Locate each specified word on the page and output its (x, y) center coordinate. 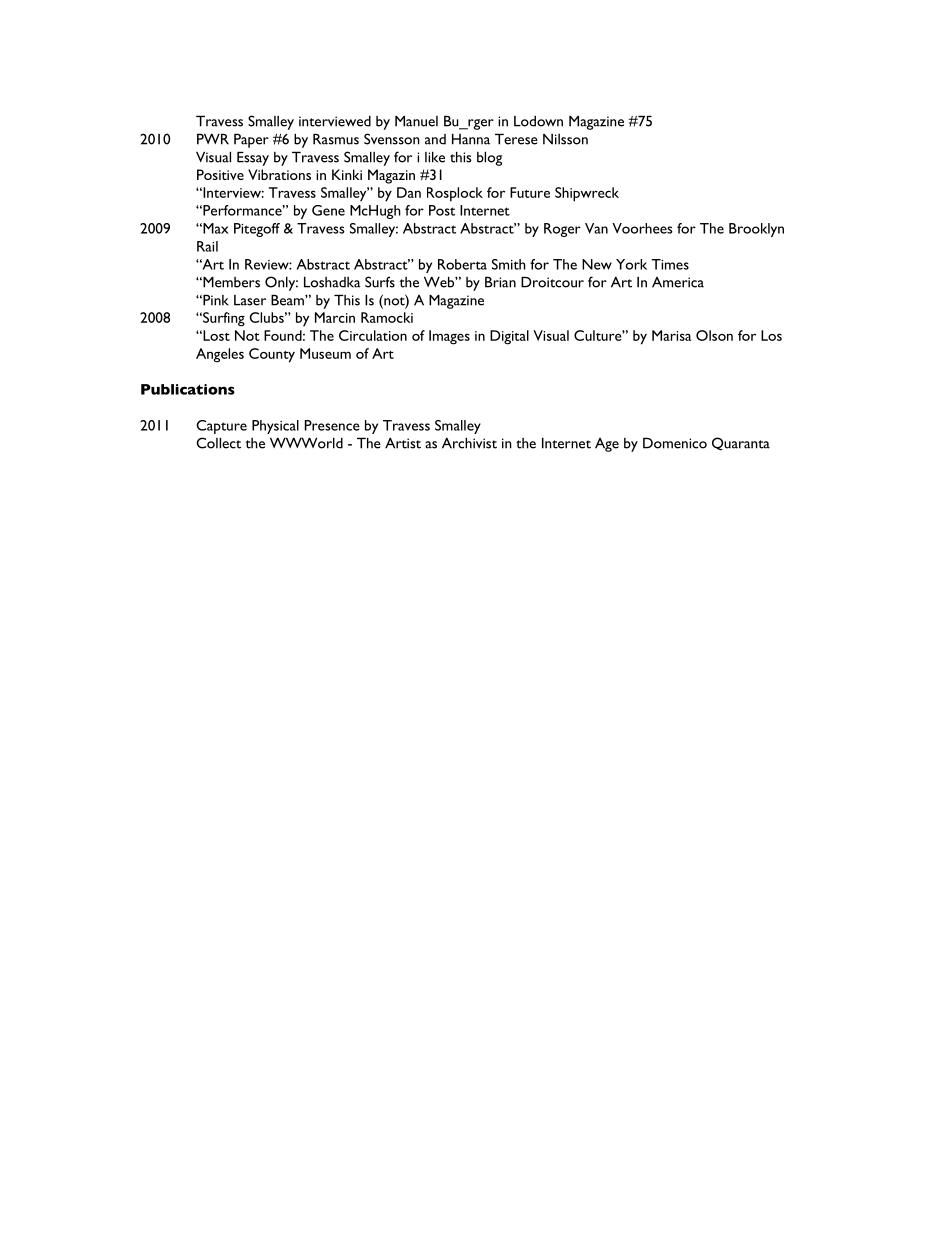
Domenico (675, 443)
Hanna (471, 139)
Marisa (671, 335)
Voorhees (642, 228)
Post (442, 210)
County (272, 355)
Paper (251, 140)
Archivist (469, 443)
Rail (207, 246)
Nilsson (565, 139)
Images (449, 337)
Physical (275, 427)
